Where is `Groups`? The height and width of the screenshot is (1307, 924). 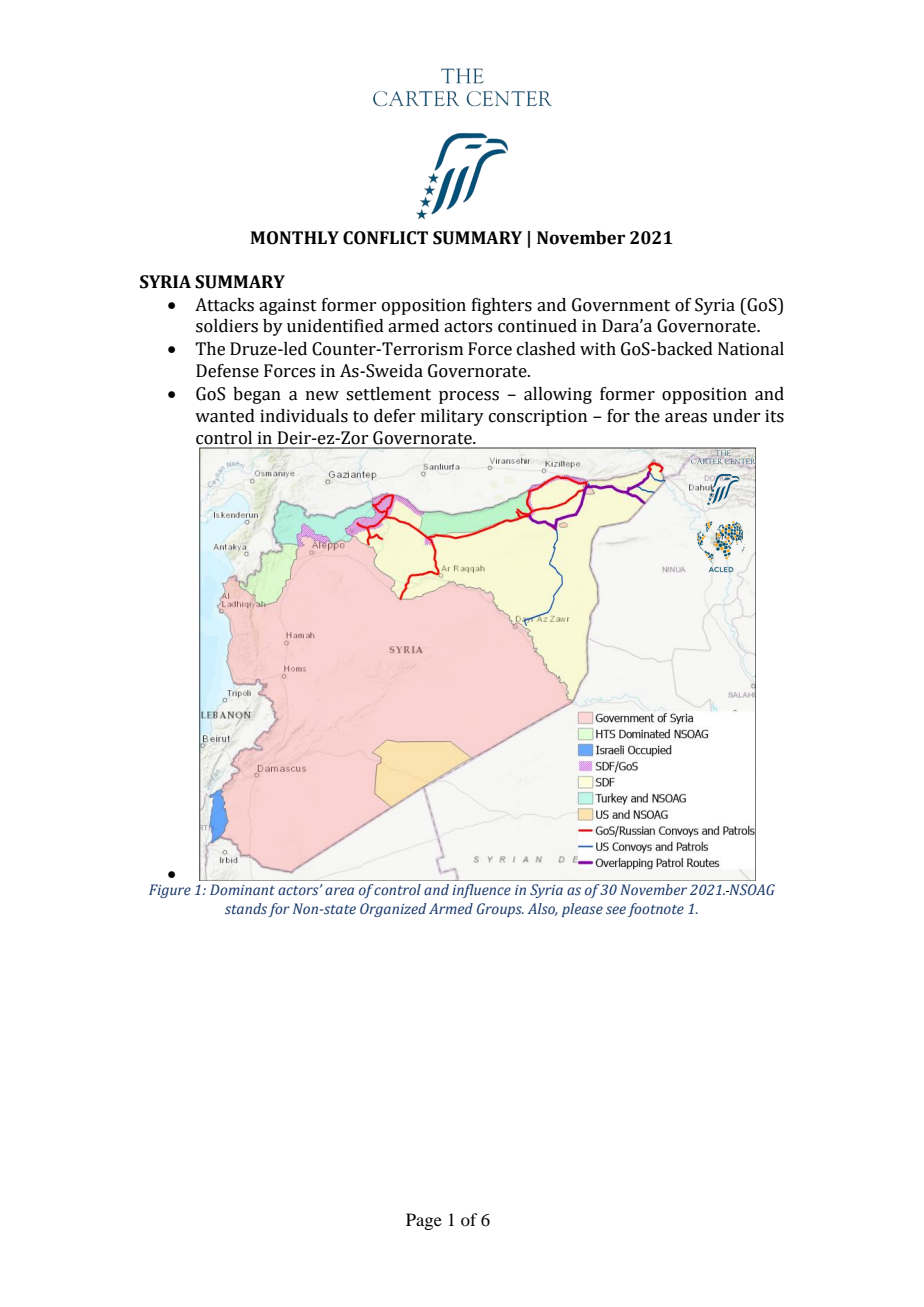
Groups is located at coordinates (500, 910).
